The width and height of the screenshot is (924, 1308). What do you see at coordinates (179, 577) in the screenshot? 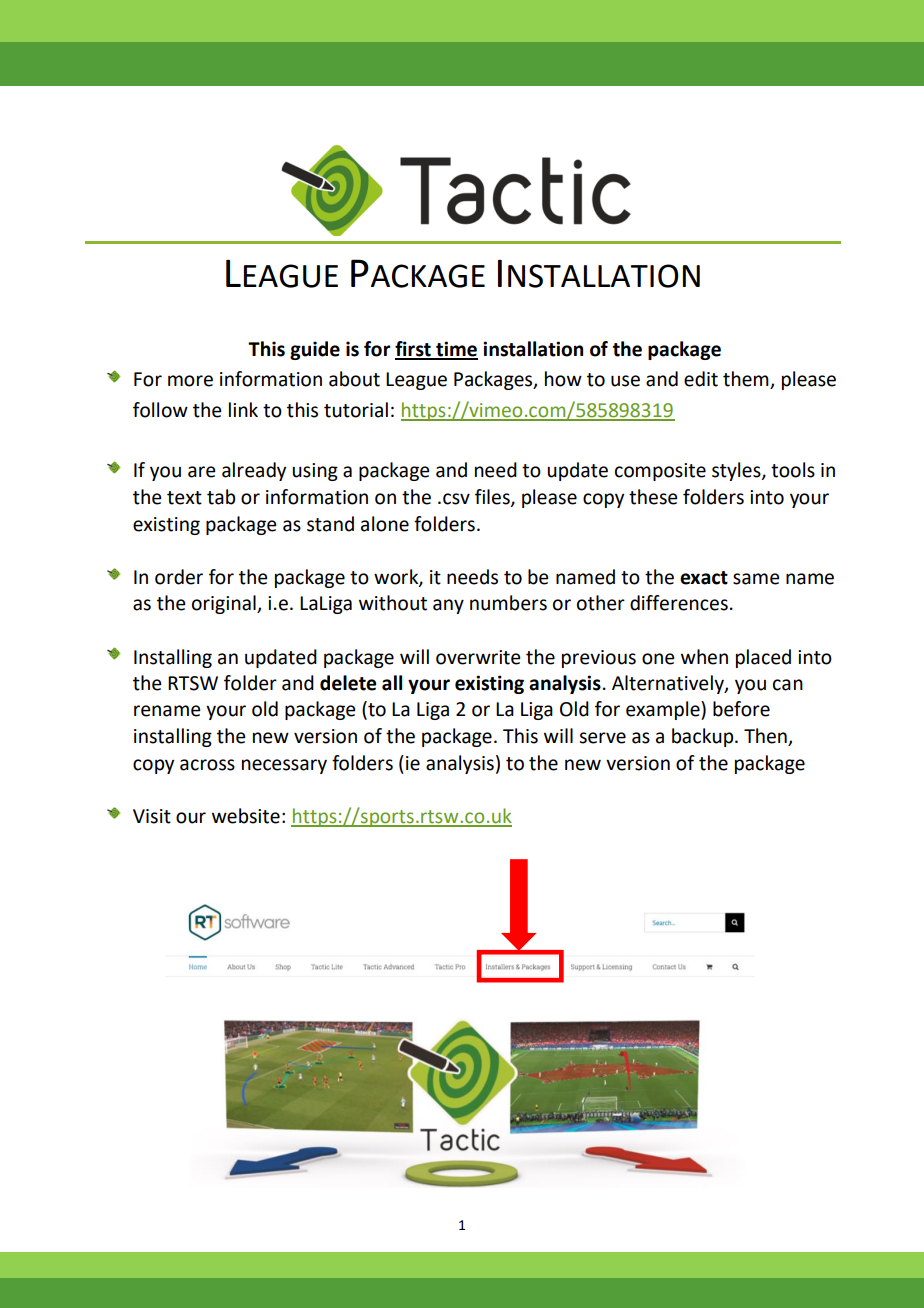
I see `order` at bounding box center [179, 577].
